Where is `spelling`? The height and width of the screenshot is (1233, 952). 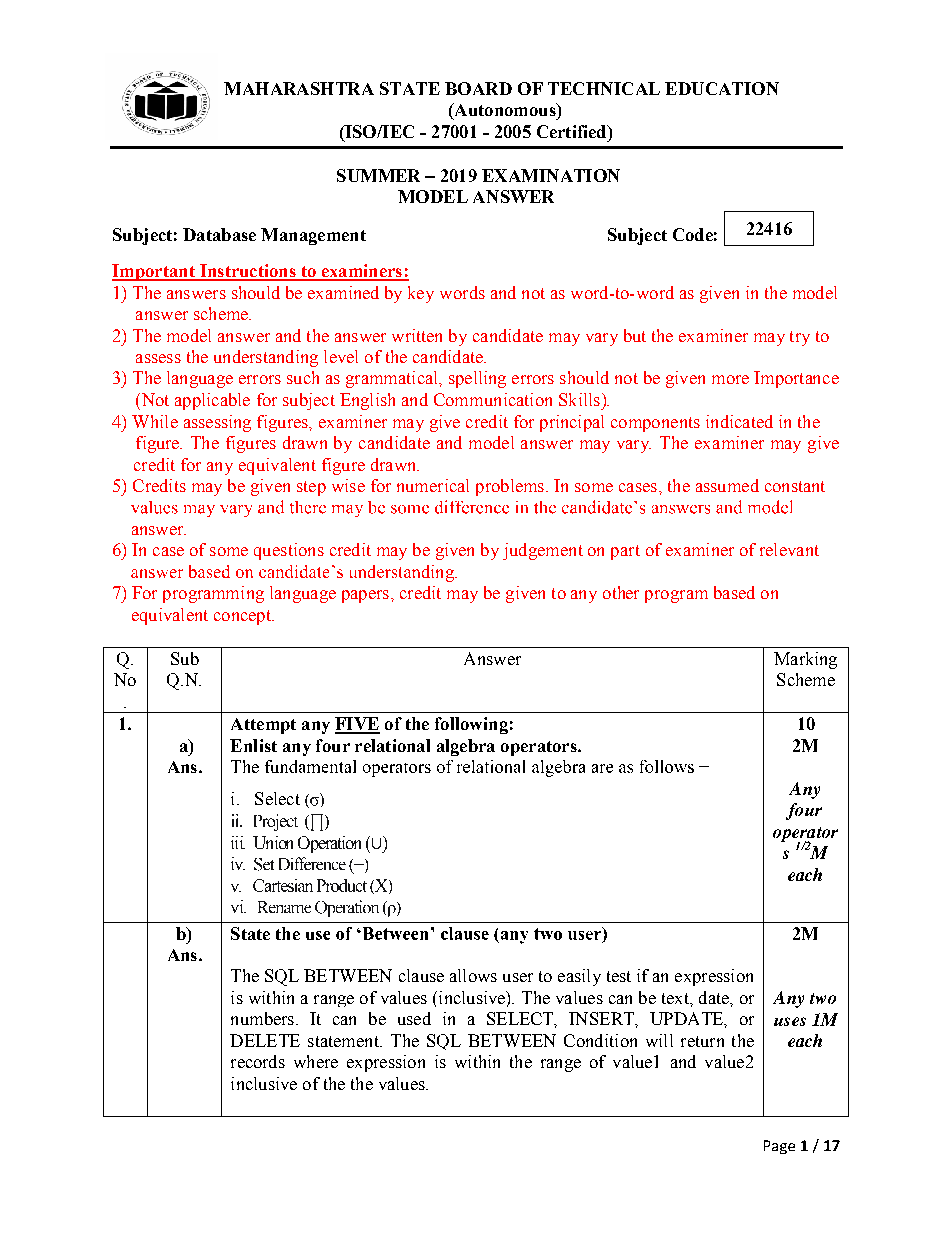
spelling is located at coordinates (477, 379).
